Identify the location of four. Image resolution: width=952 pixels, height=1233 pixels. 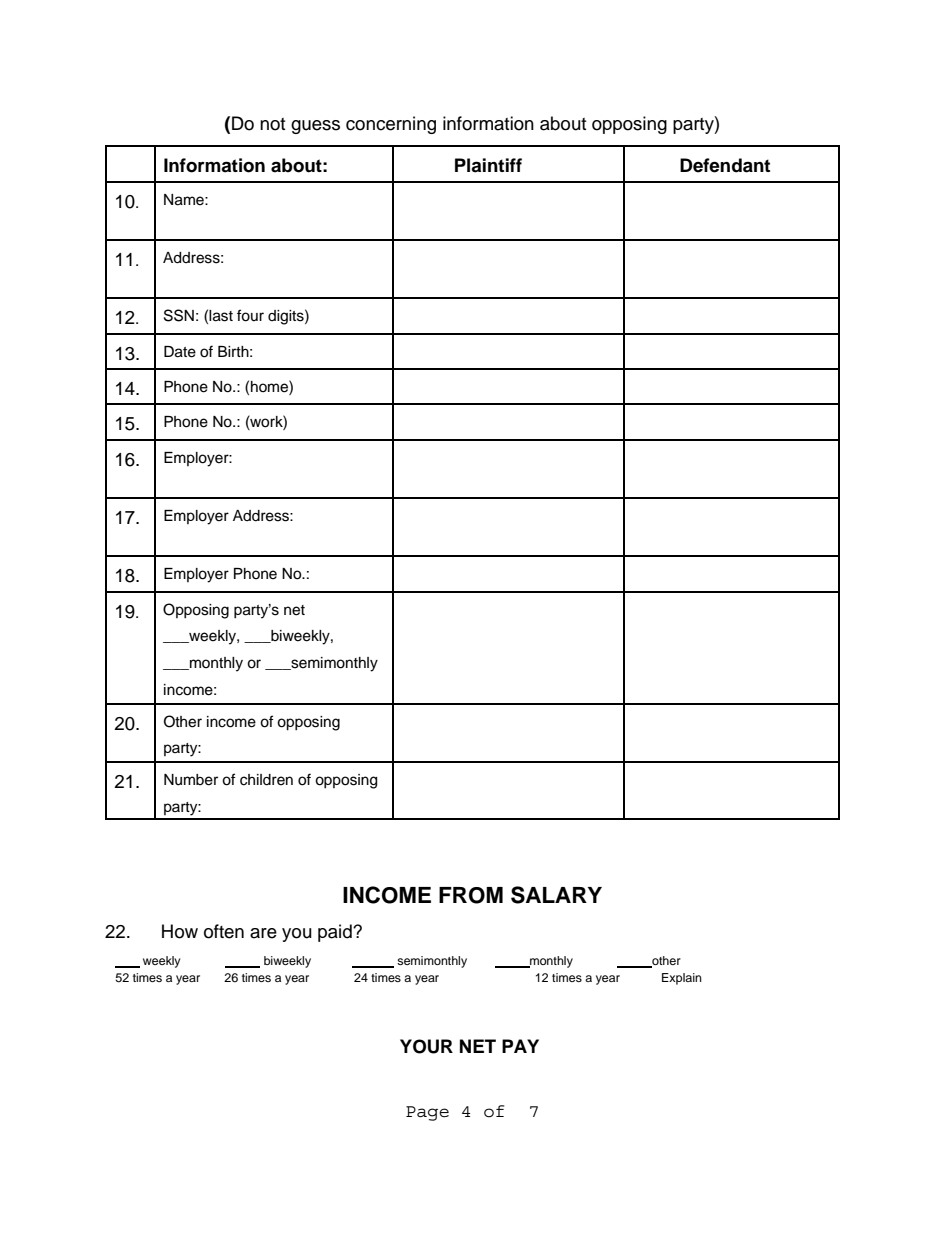
(250, 315).
